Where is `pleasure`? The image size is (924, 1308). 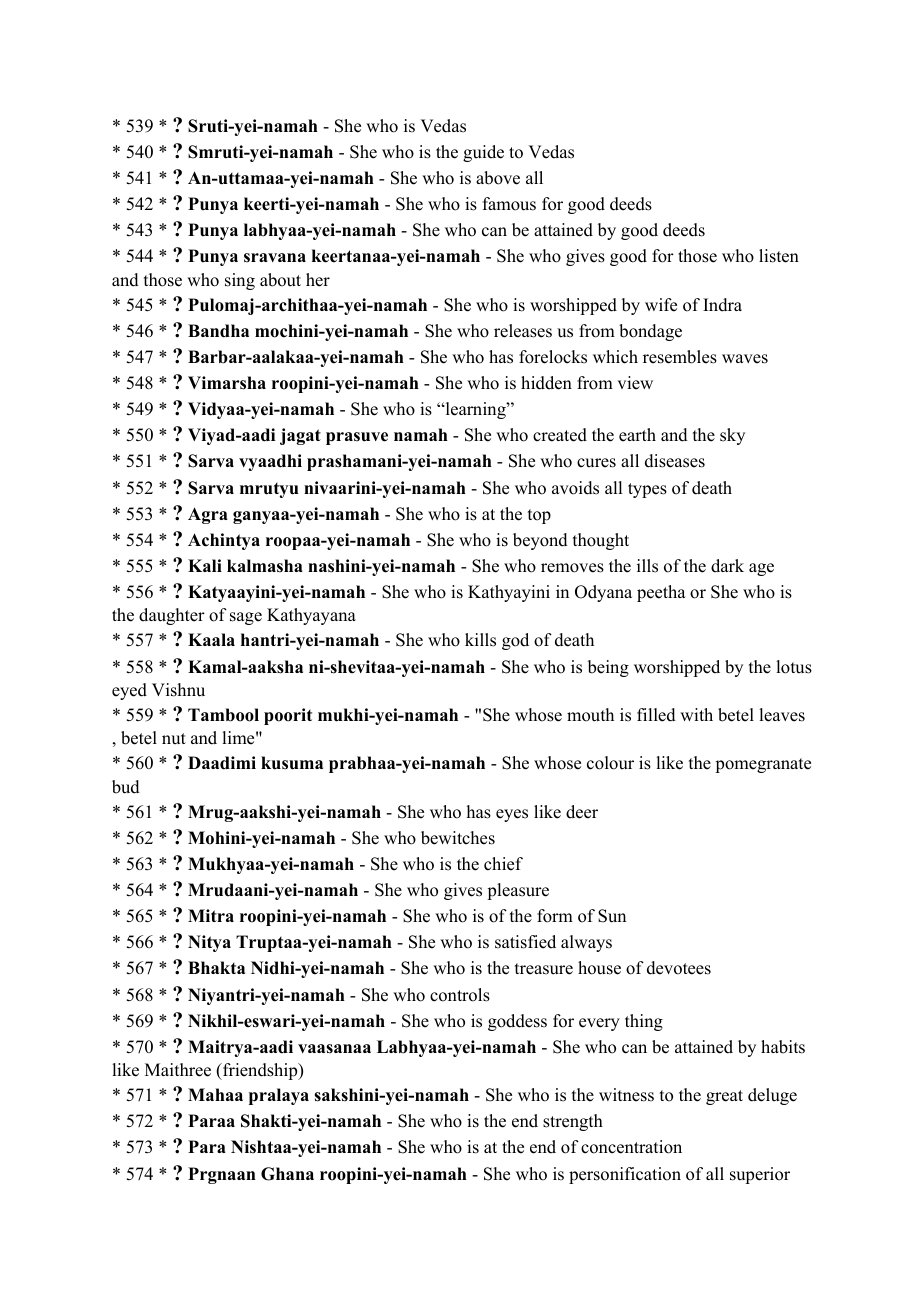 pleasure is located at coordinates (518, 891).
